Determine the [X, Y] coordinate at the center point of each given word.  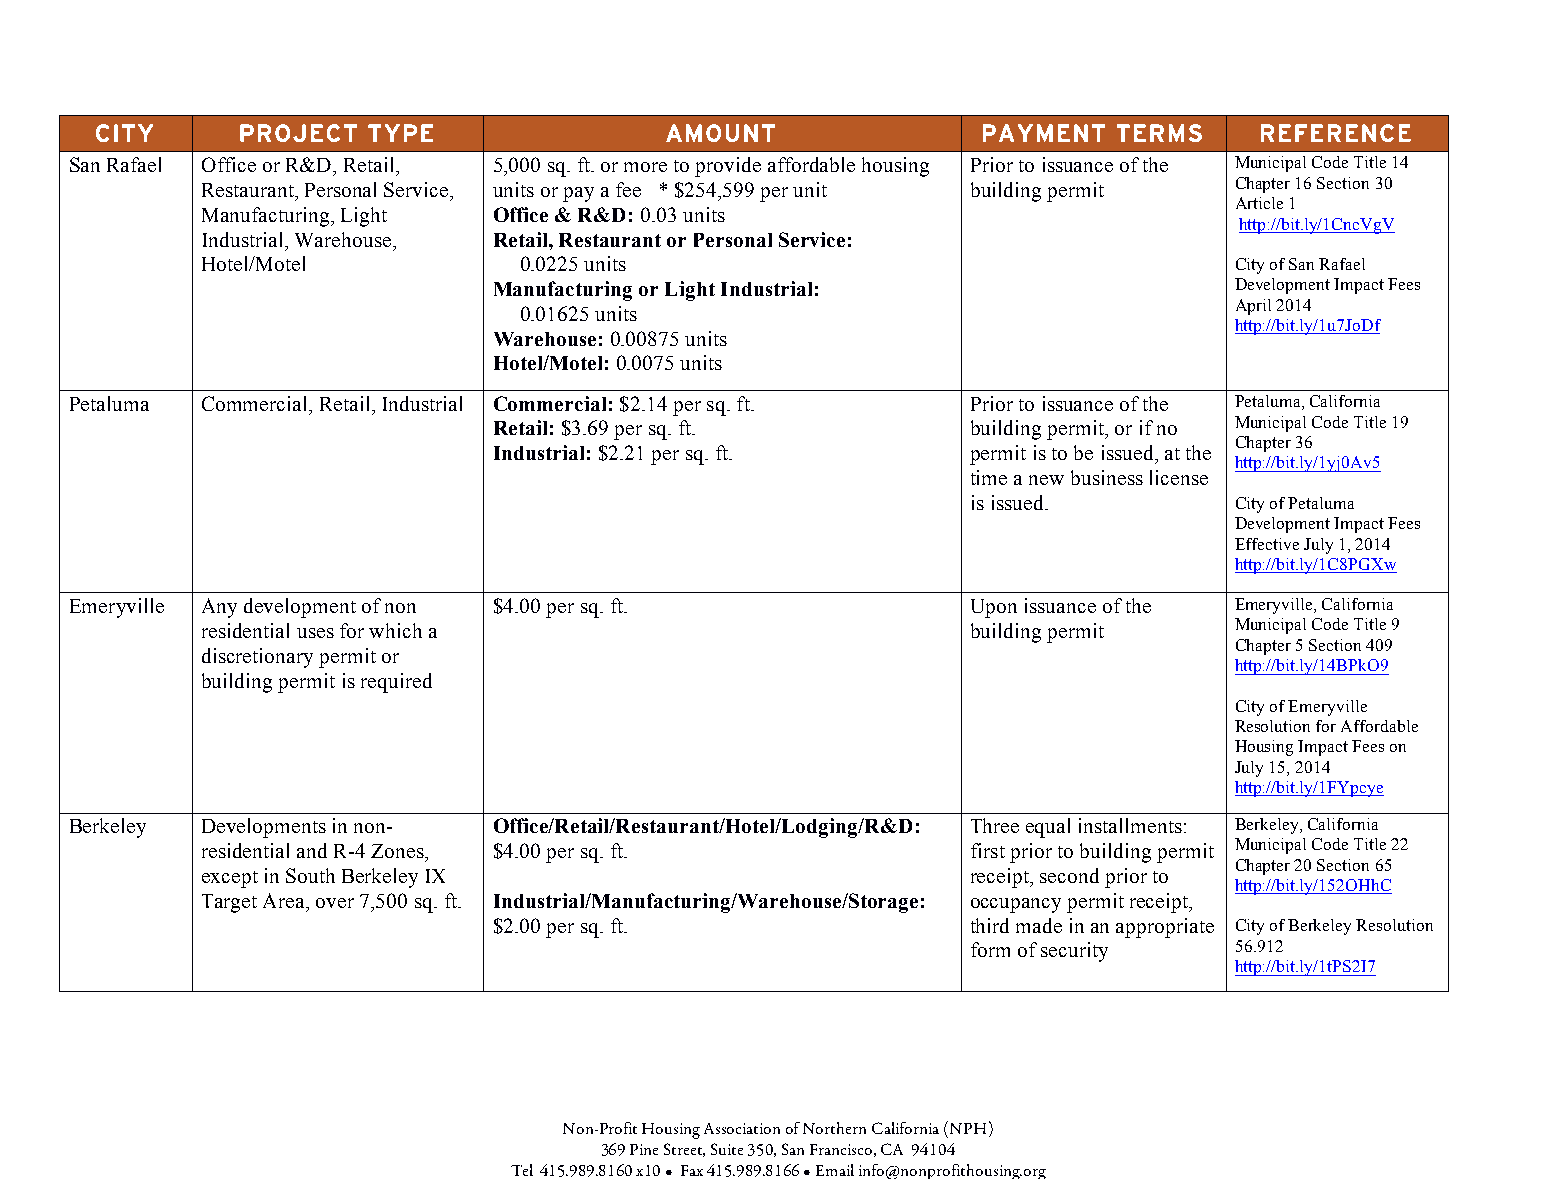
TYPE [400, 133]
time [989, 477]
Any [219, 608]
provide [728, 167]
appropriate [1165, 928]
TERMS [1159, 133]
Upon [994, 608]
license [1179, 477]
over [335, 903]
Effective [1267, 544]
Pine [644, 1149]
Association [742, 1128]
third [990, 925]
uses [315, 633]
